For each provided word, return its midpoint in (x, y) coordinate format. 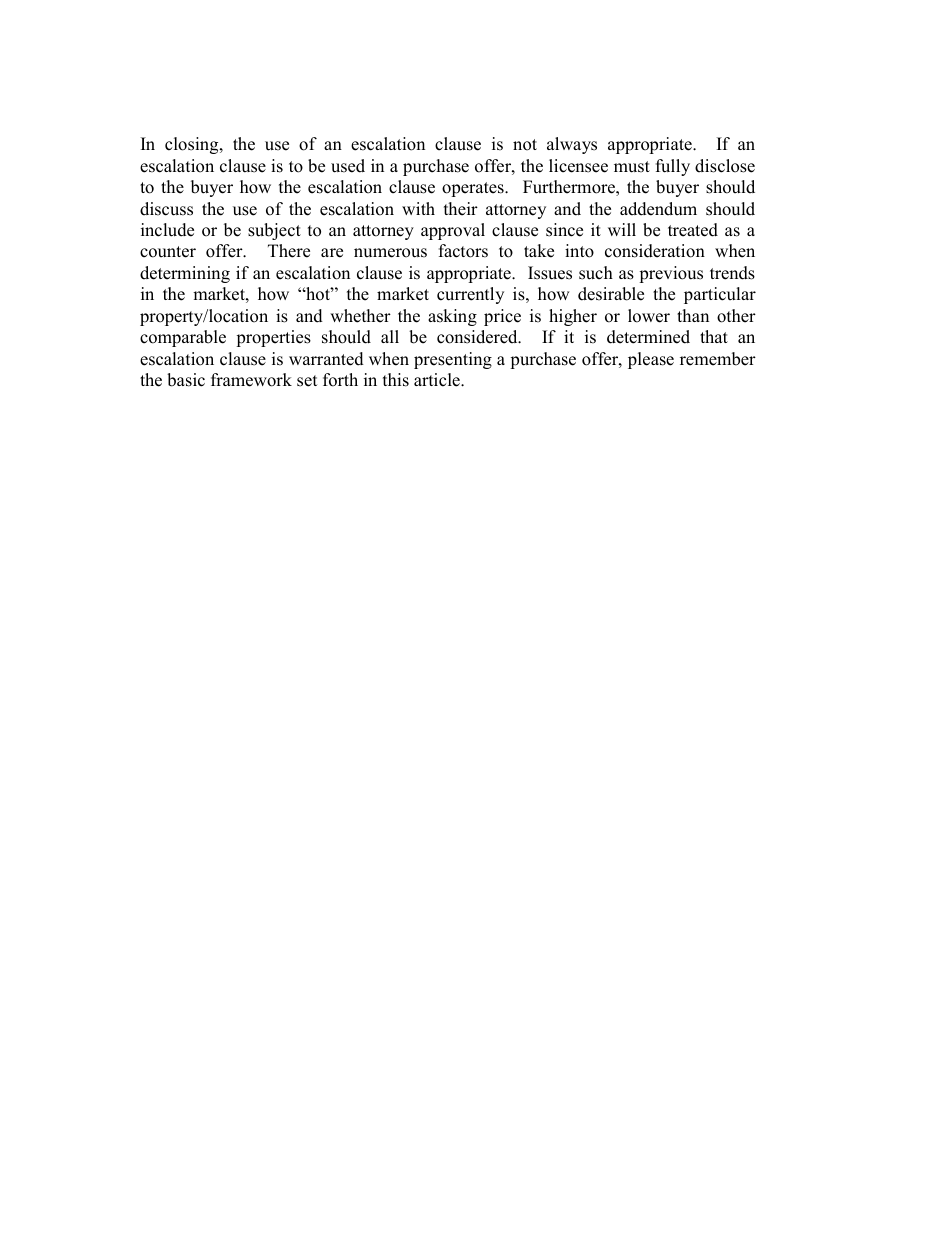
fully (673, 167)
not (525, 145)
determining (185, 274)
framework (251, 380)
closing (193, 145)
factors (463, 251)
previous (671, 274)
